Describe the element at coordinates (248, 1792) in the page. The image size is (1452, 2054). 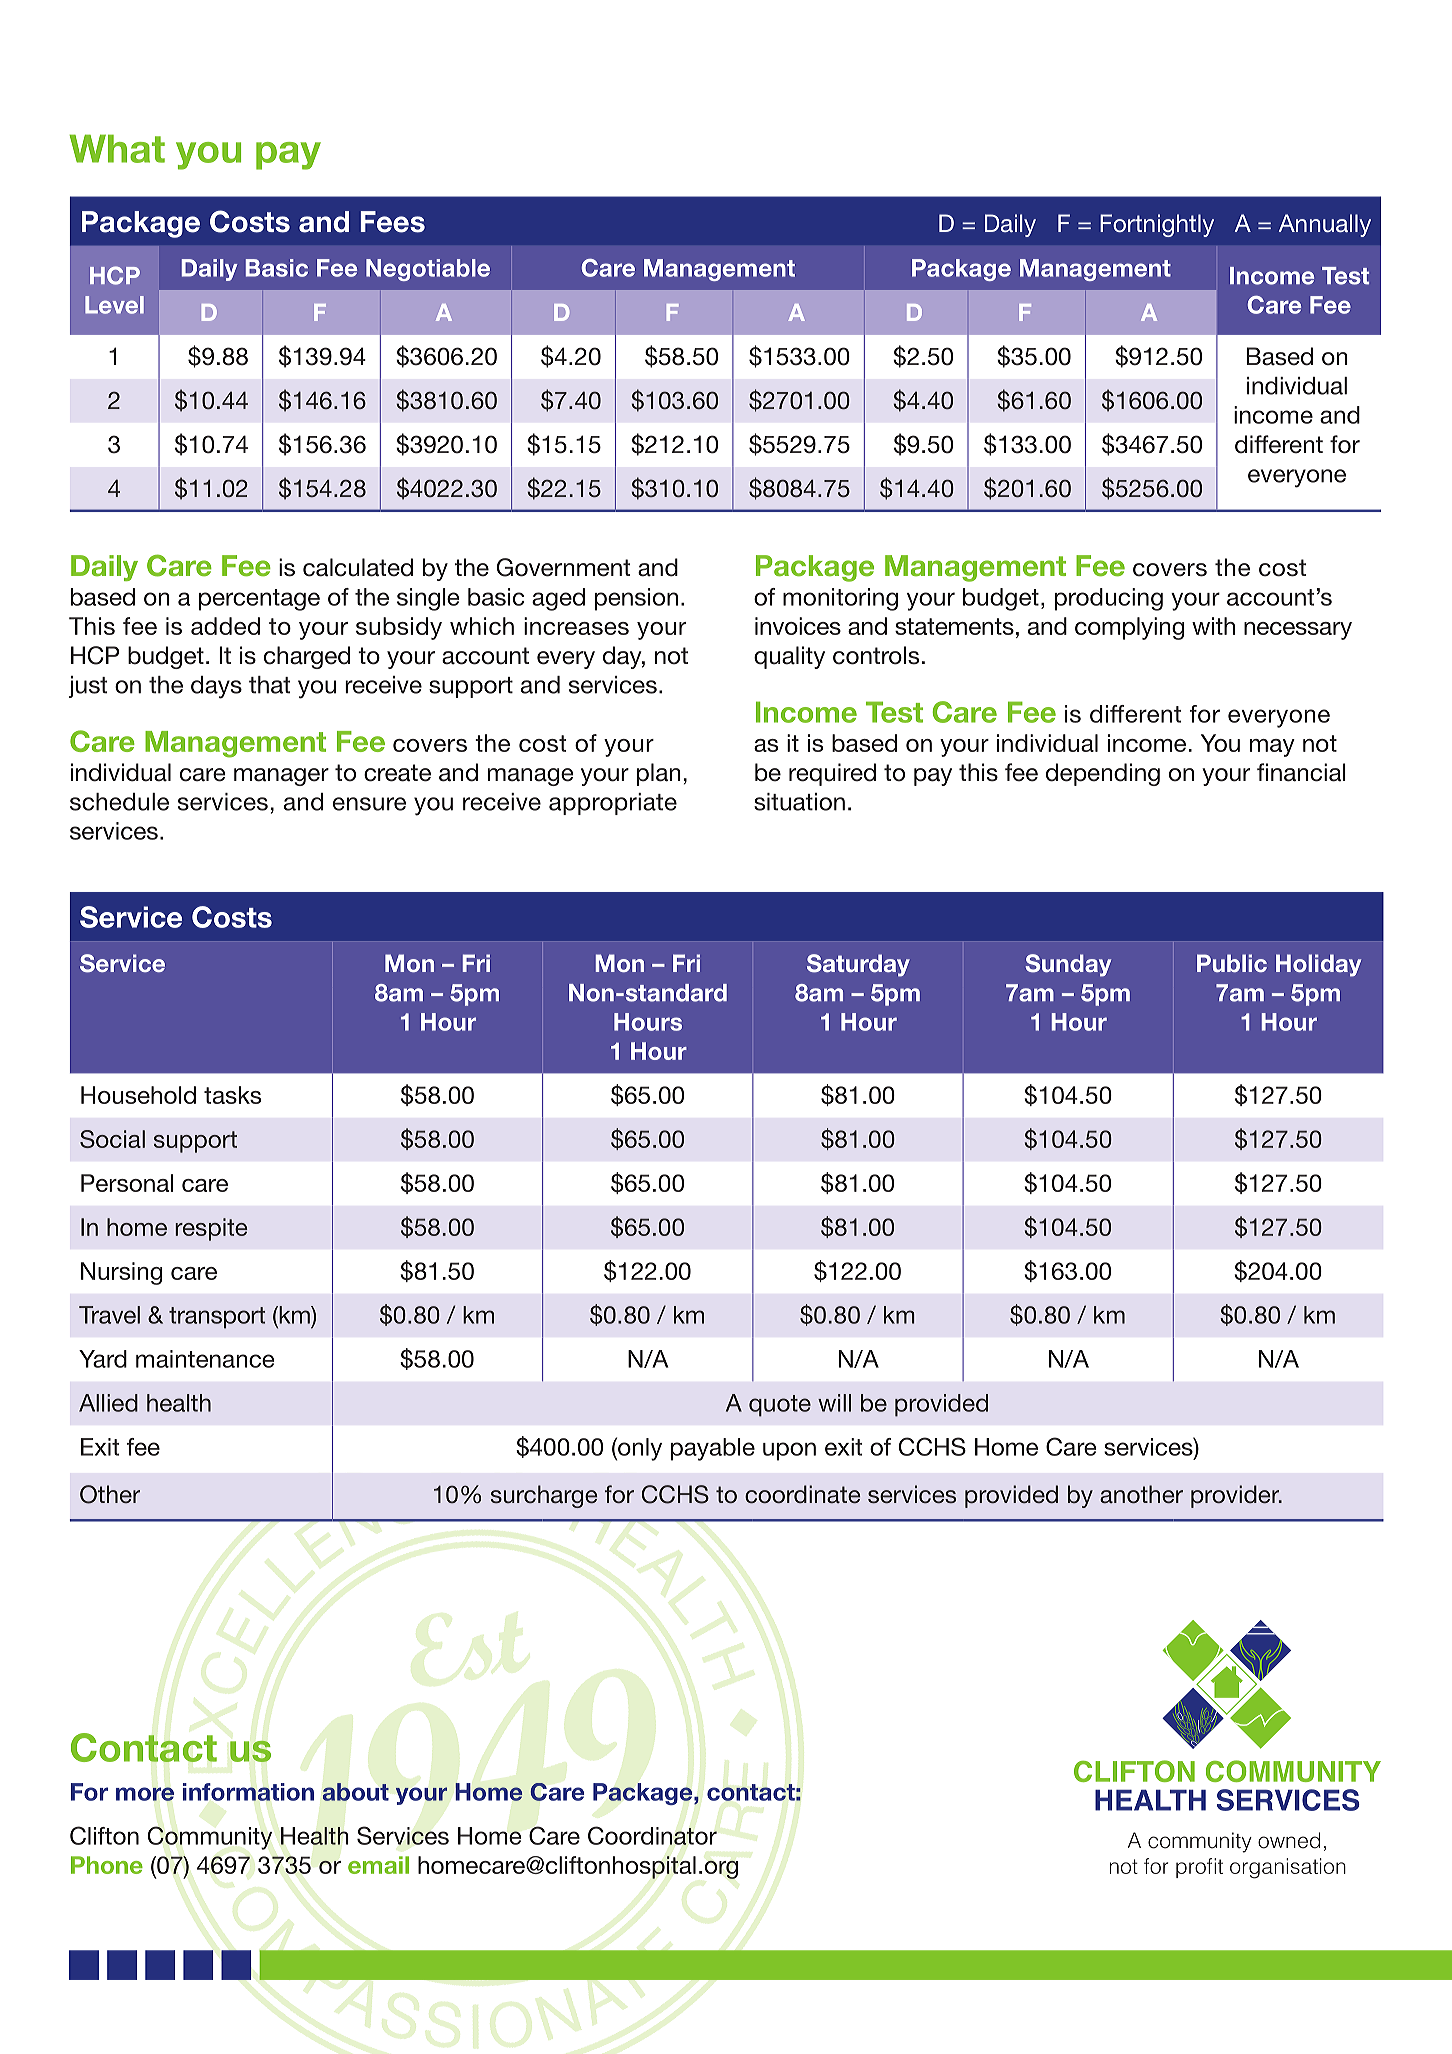
I see `information` at that location.
